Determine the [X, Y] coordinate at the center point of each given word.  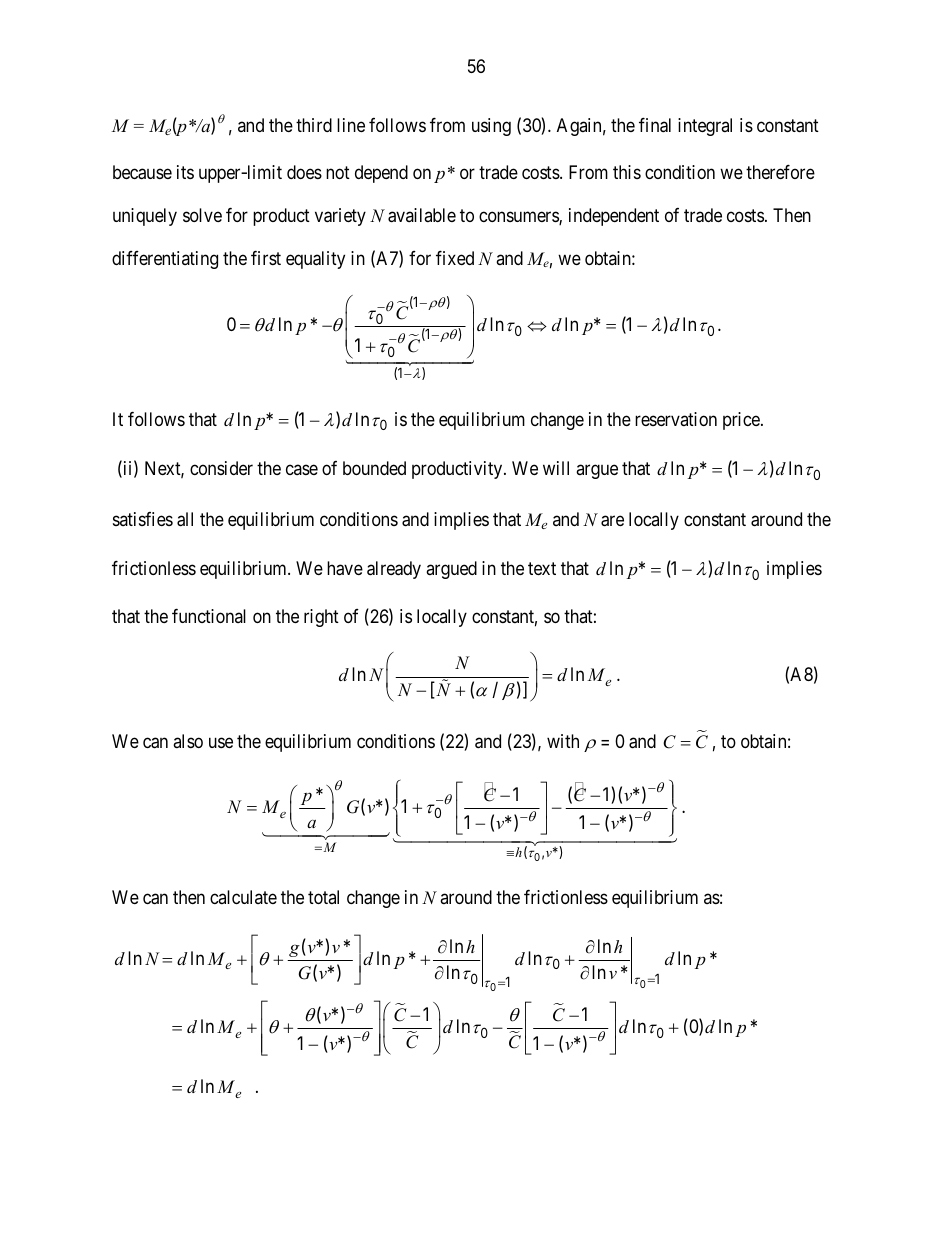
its [185, 172]
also [188, 741]
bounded [374, 468]
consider [221, 468]
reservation [676, 419]
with [563, 741]
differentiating [165, 260]
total [323, 897]
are [612, 521]
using [491, 127]
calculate [243, 897]
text [542, 568]
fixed [455, 257]
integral [705, 127]
